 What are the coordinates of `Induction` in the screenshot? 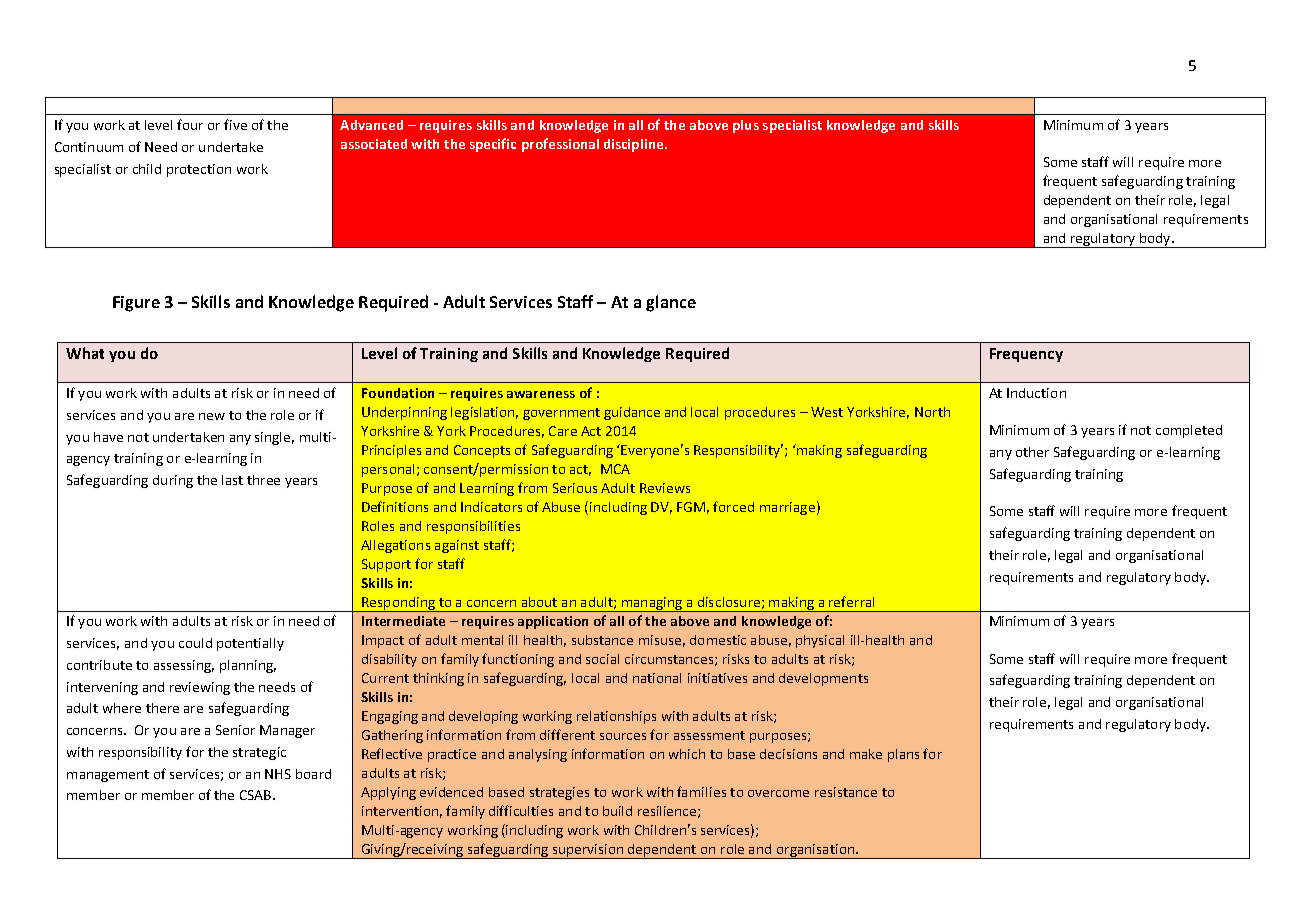 It's located at (1036, 393).
